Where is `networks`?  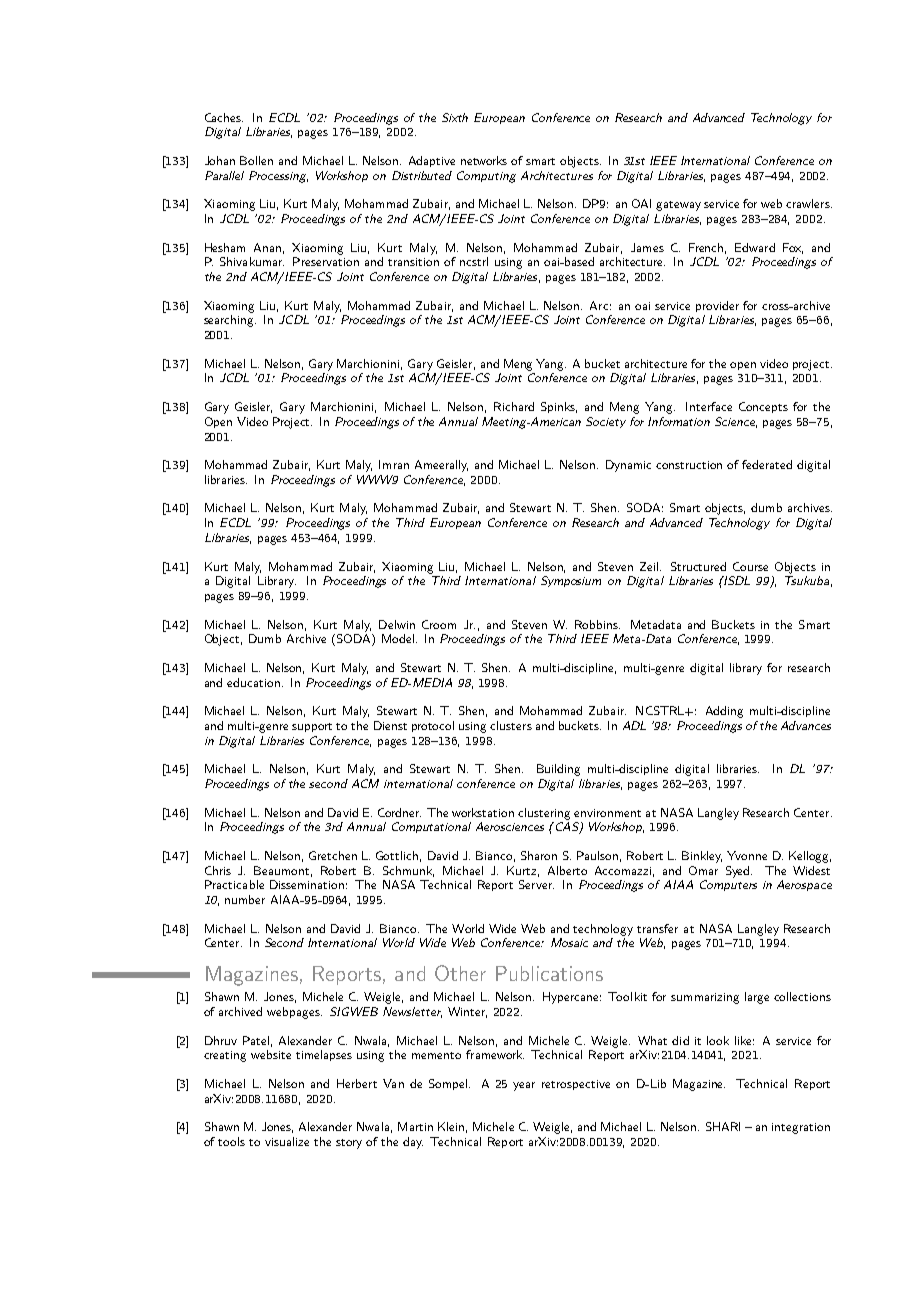 networks is located at coordinates (484, 160).
